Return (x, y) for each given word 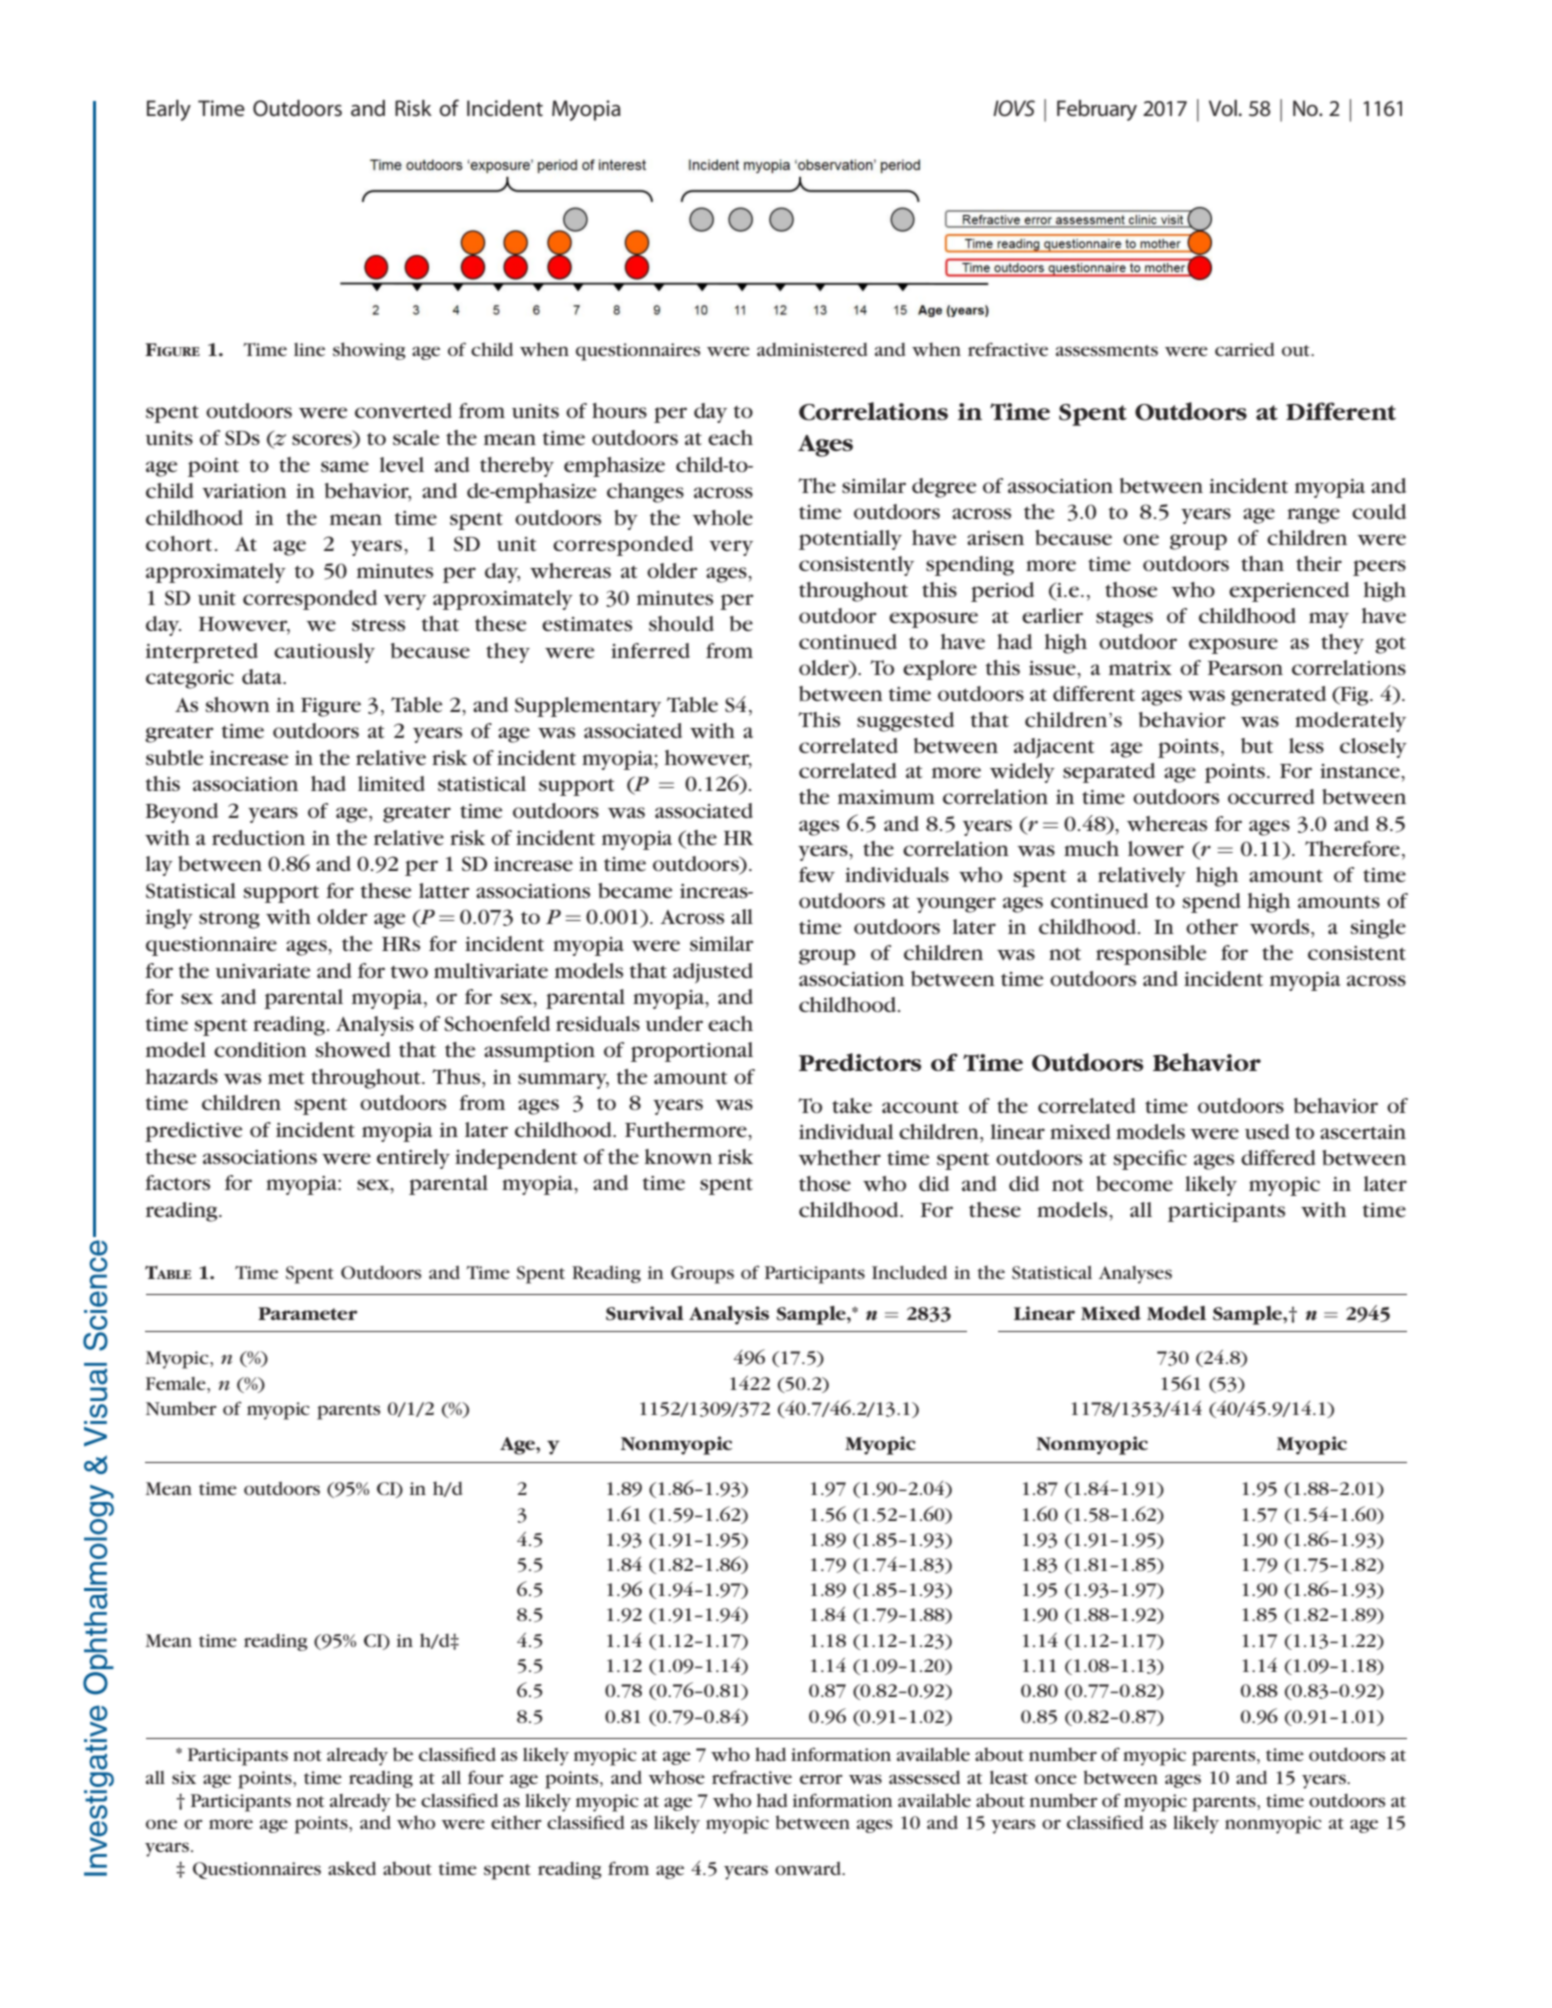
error (821, 1779)
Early (169, 110)
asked (352, 1868)
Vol (1223, 108)
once (1056, 1779)
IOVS (1014, 108)
